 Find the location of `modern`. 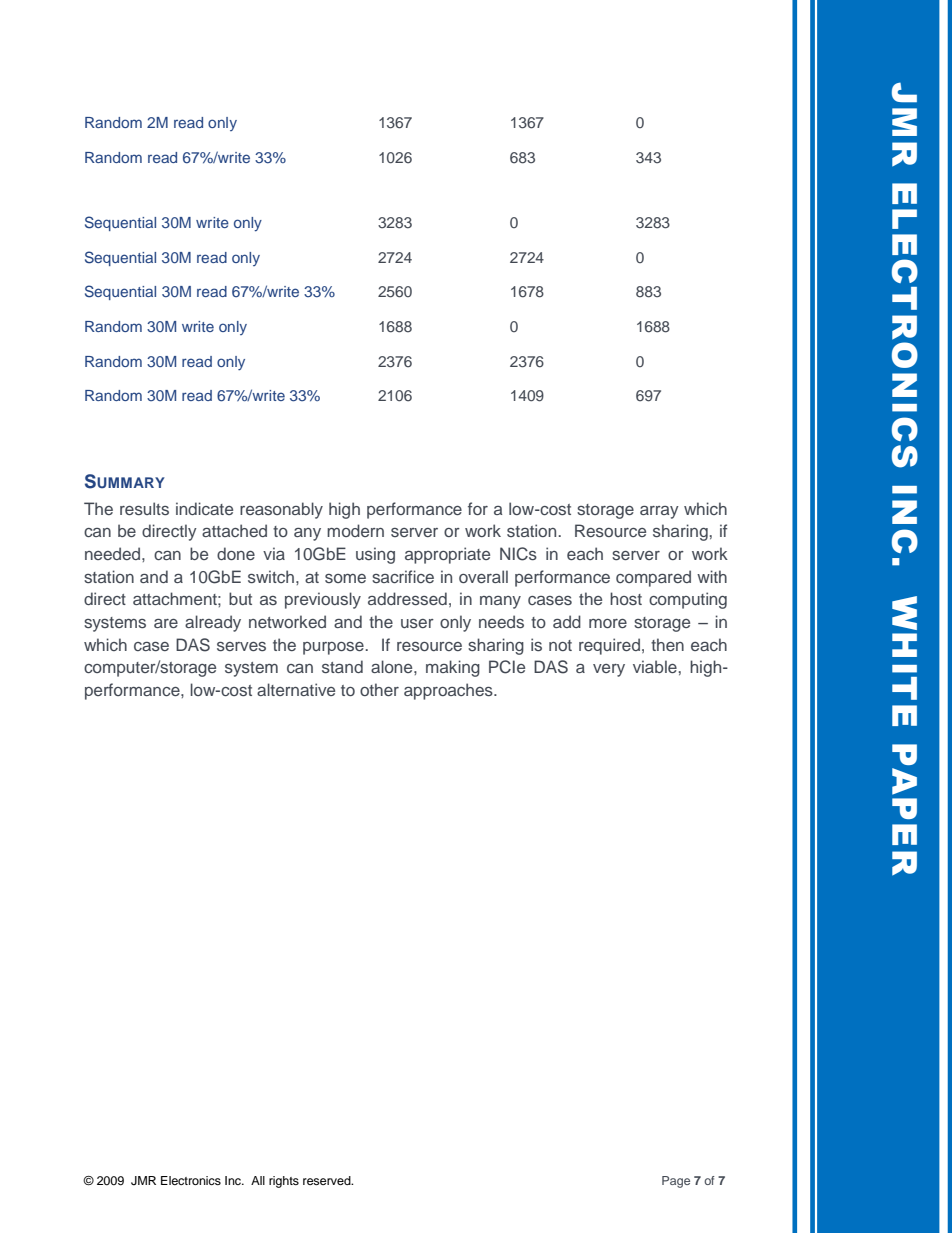

modern is located at coordinates (355, 530).
